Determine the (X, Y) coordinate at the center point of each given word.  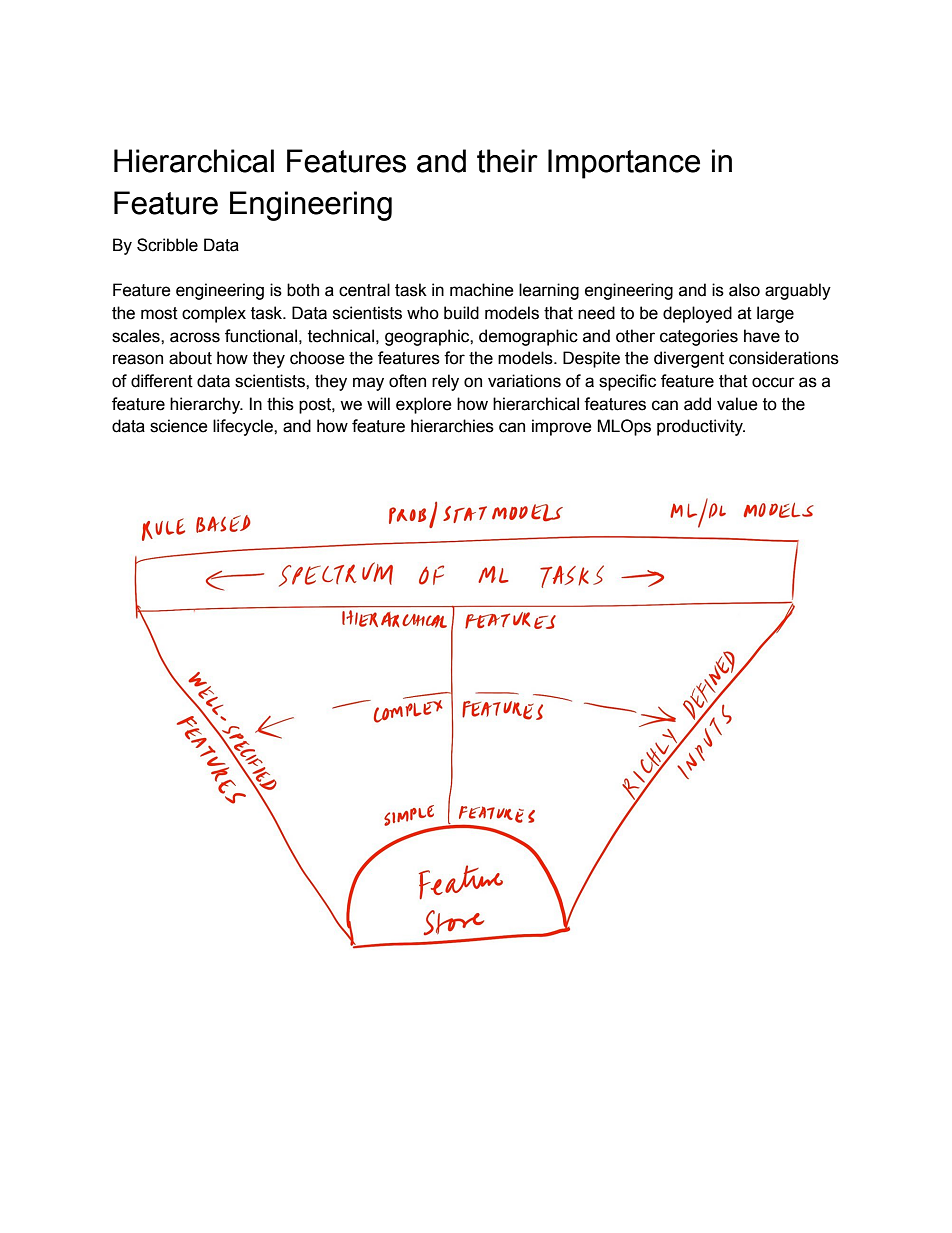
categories (699, 337)
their (507, 161)
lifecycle (244, 427)
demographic (528, 337)
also (744, 290)
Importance (624, 164)
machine (482, 290)
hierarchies (452, 426)
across (195, 337)
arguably (798, 291)
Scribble (167, 245)
